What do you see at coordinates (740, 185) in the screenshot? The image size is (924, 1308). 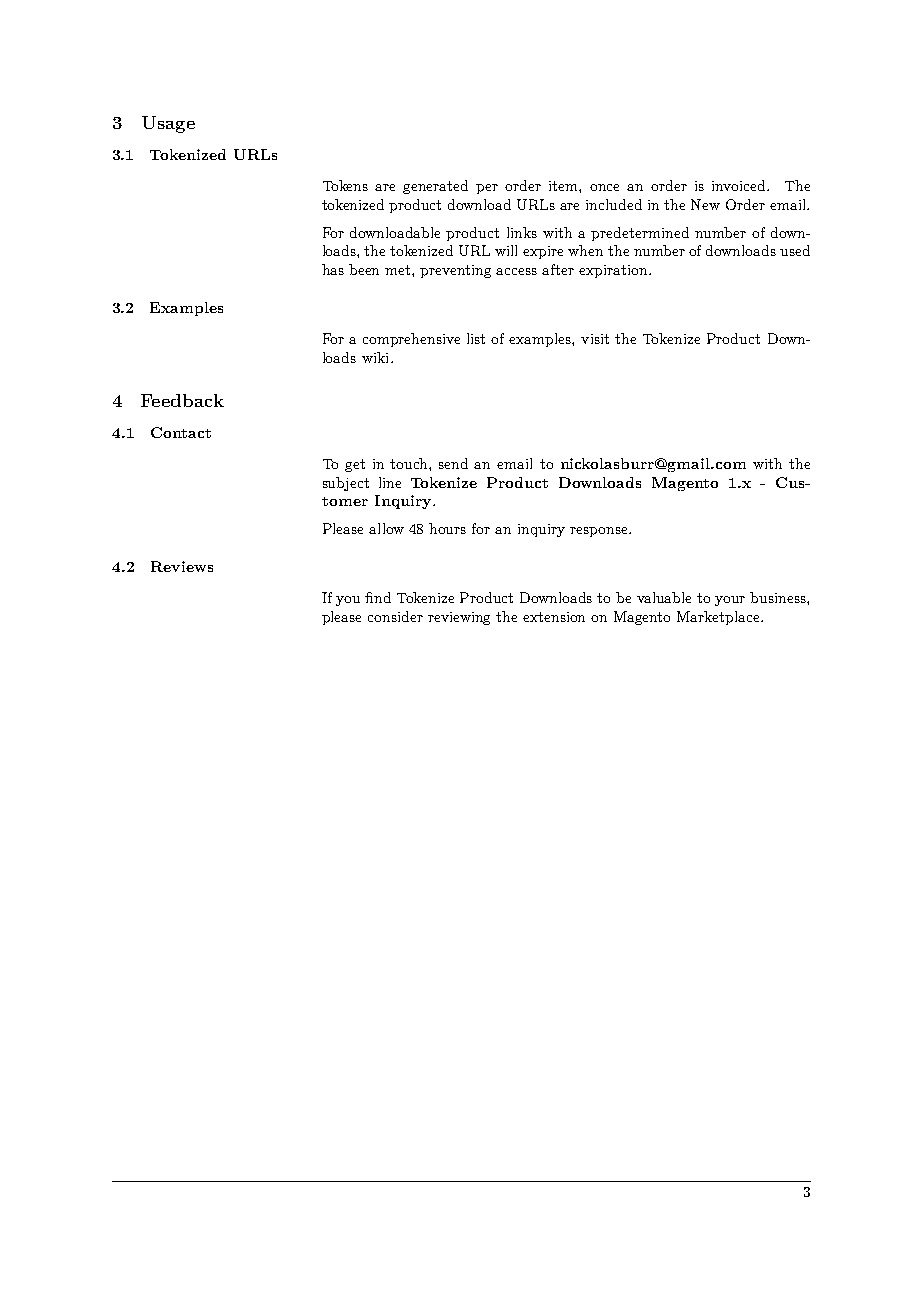 I see `invoiced` at bounding box center [740, 185].
